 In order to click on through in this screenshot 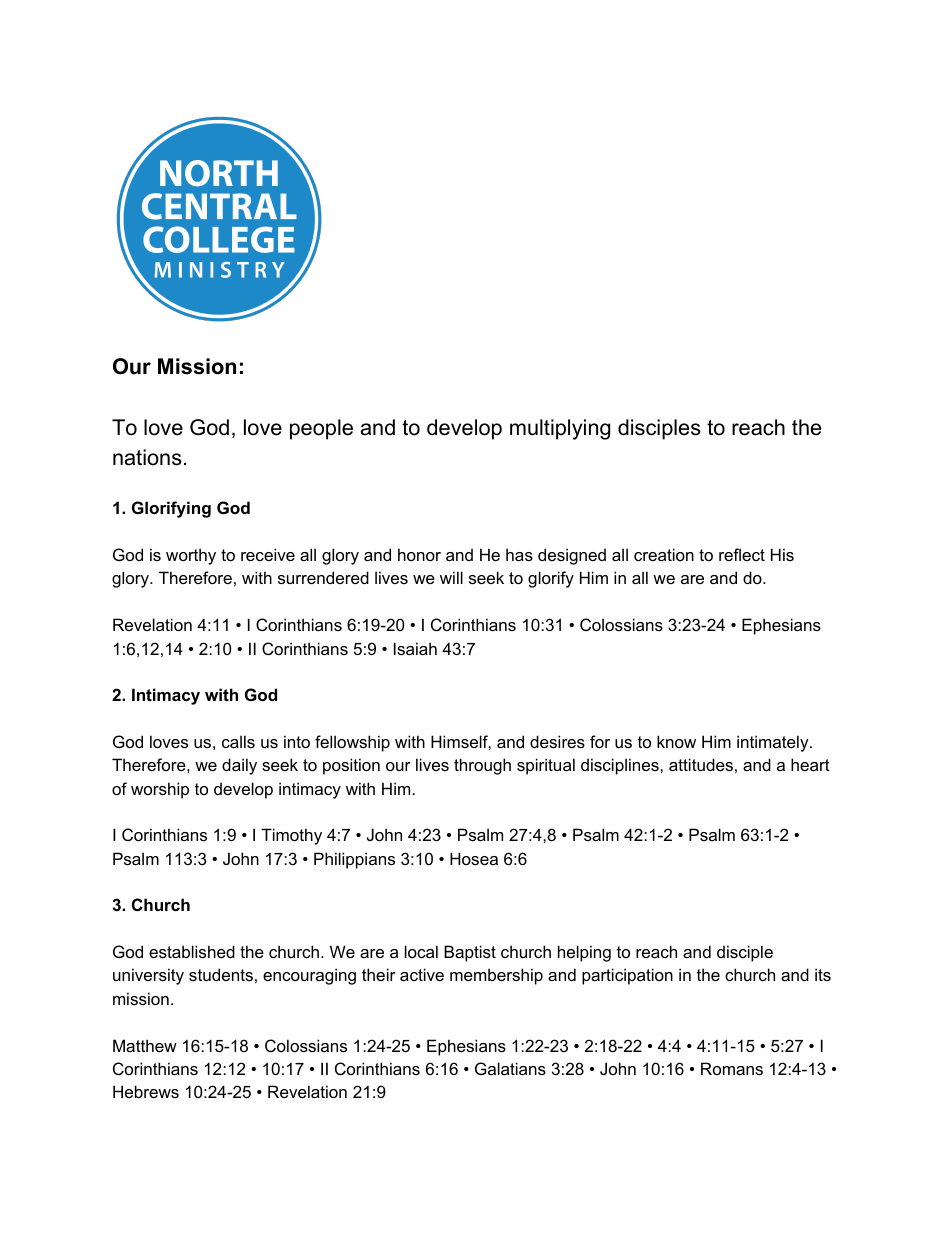, I will do `click(482, 766)`.
